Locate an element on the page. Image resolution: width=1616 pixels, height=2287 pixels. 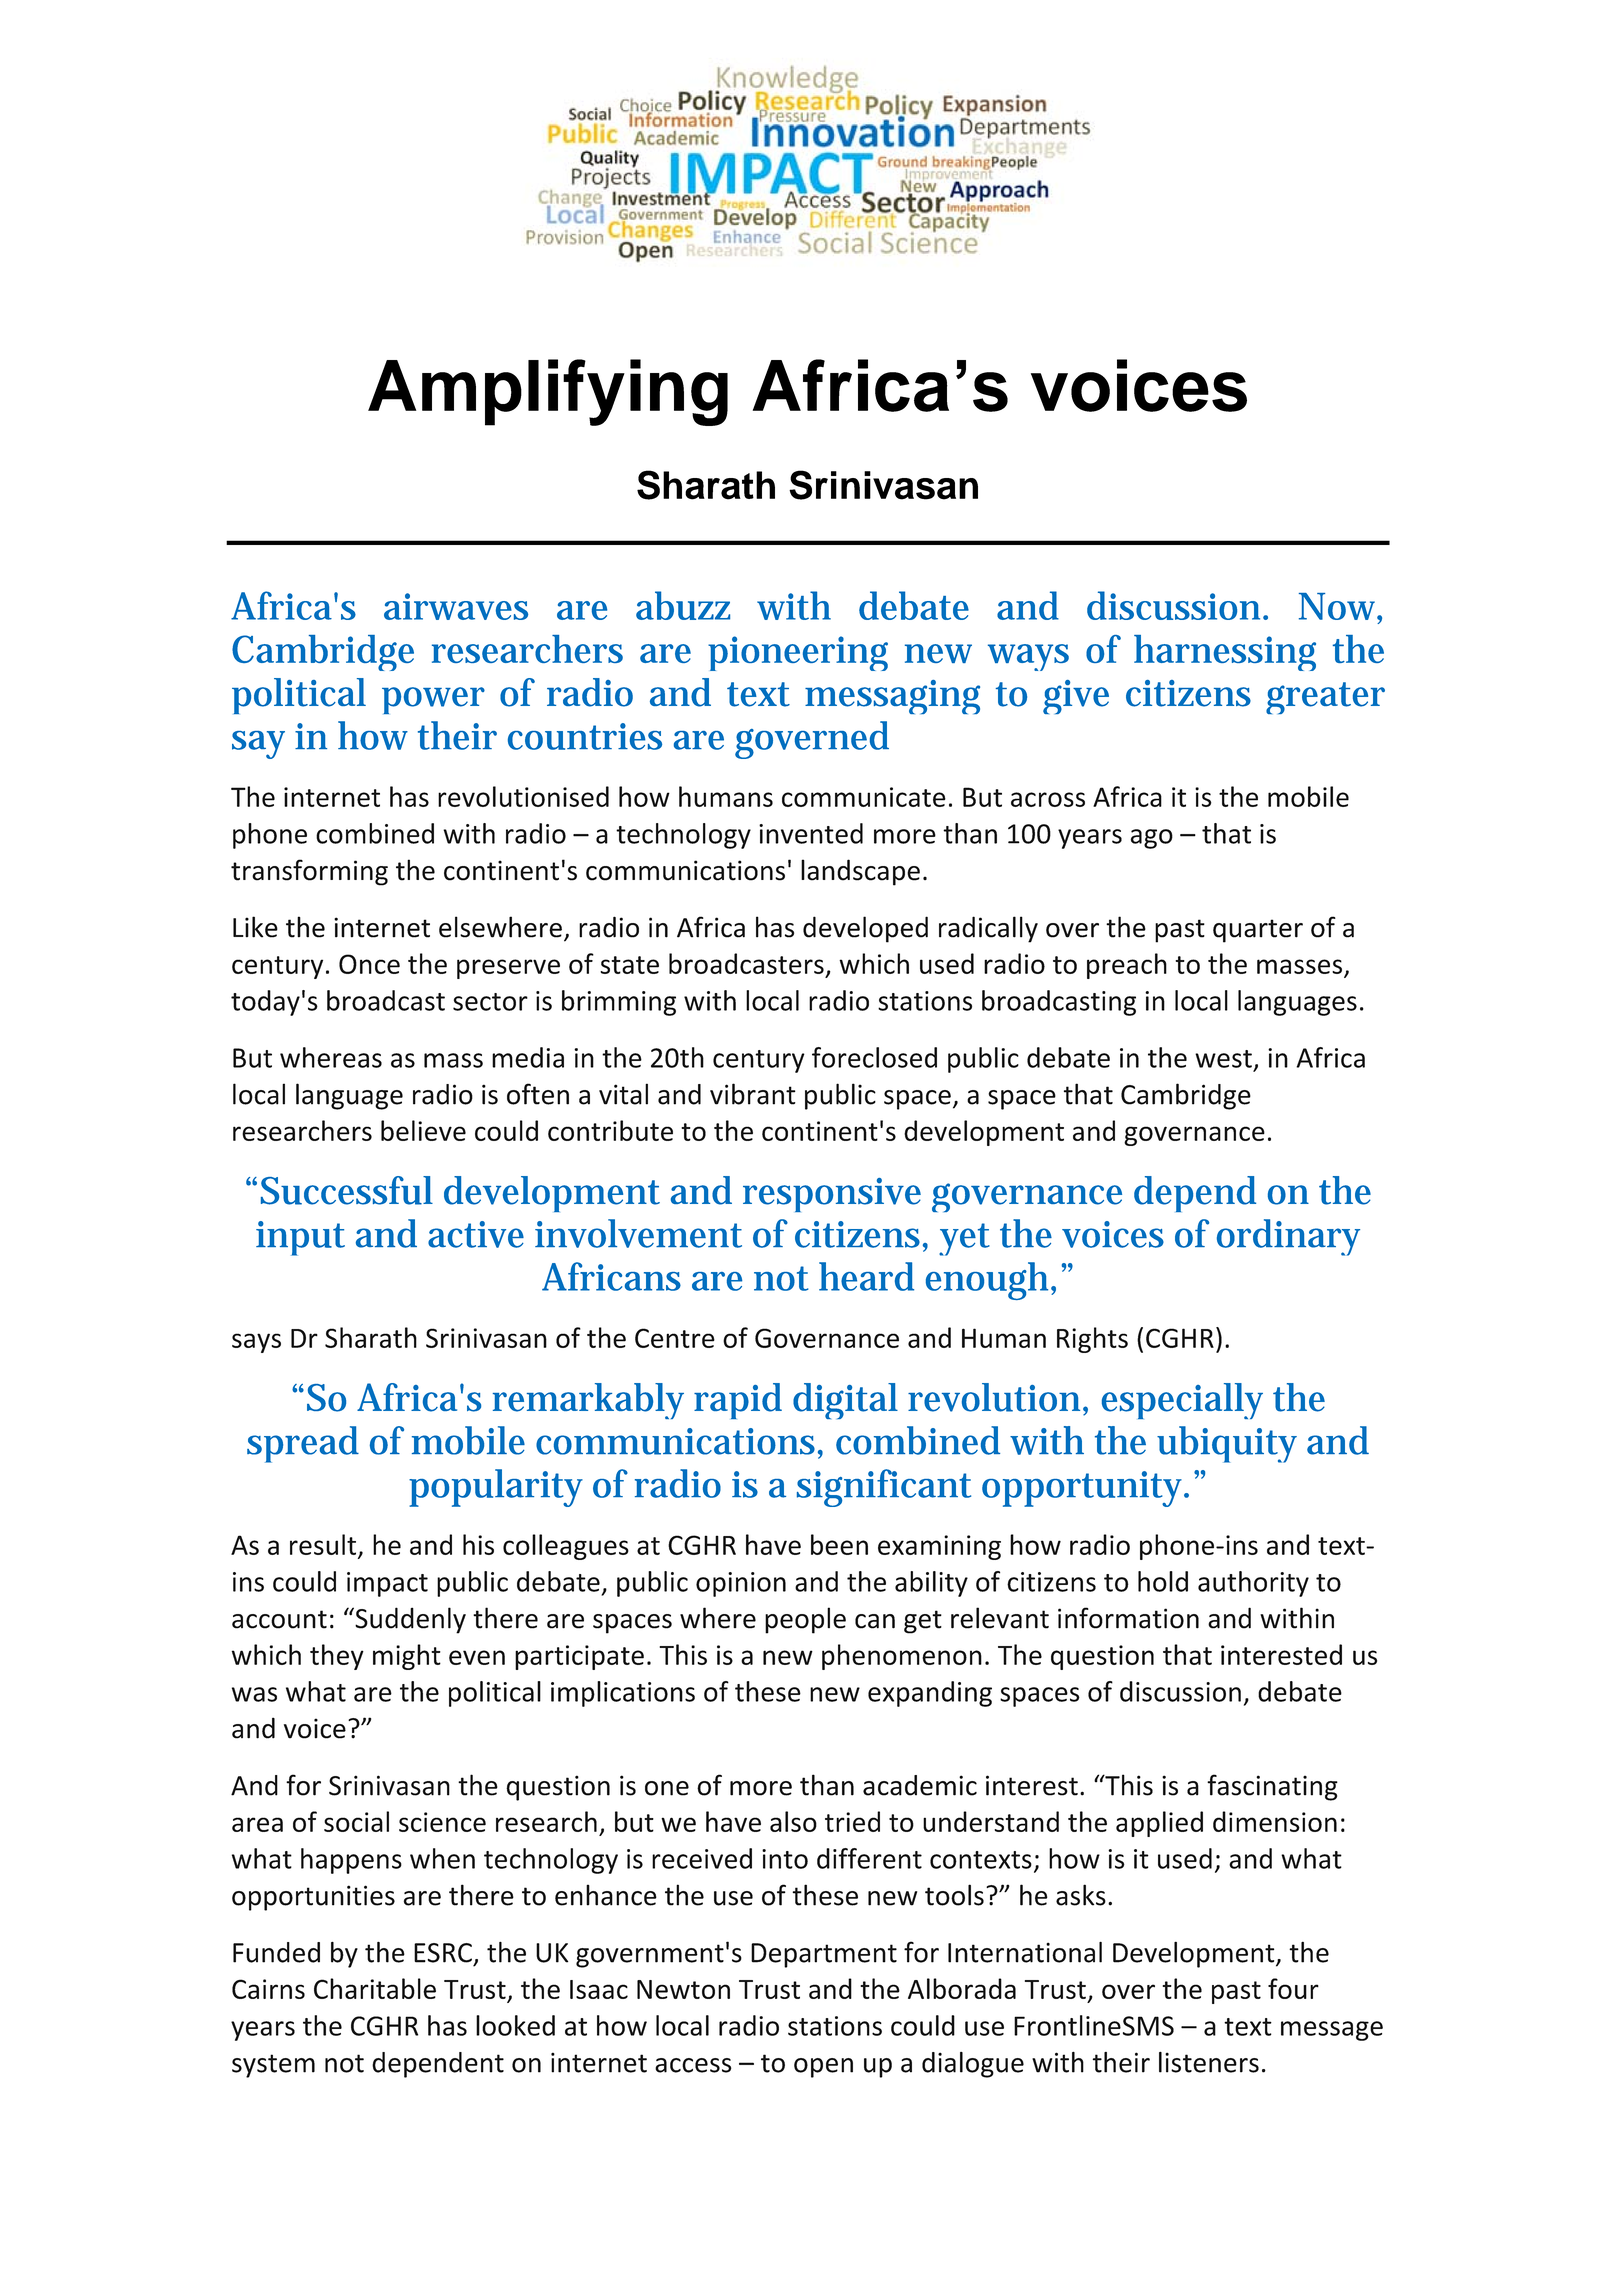
Now is located at coordinates (1340, 608).
